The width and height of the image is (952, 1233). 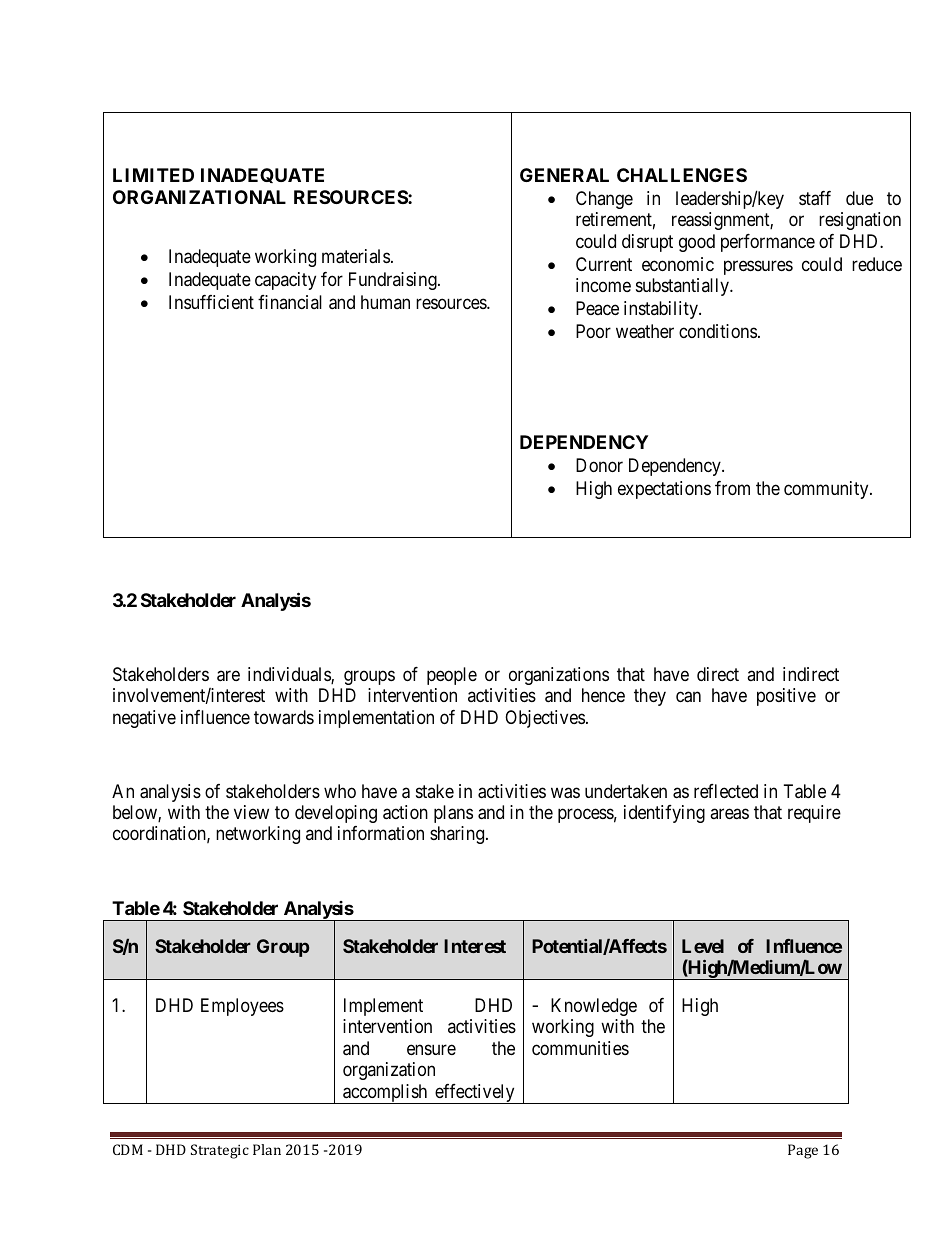 What do you see at coordinates (815, 198) in the image?
I see `staff` at bounding box center [815, 198].
